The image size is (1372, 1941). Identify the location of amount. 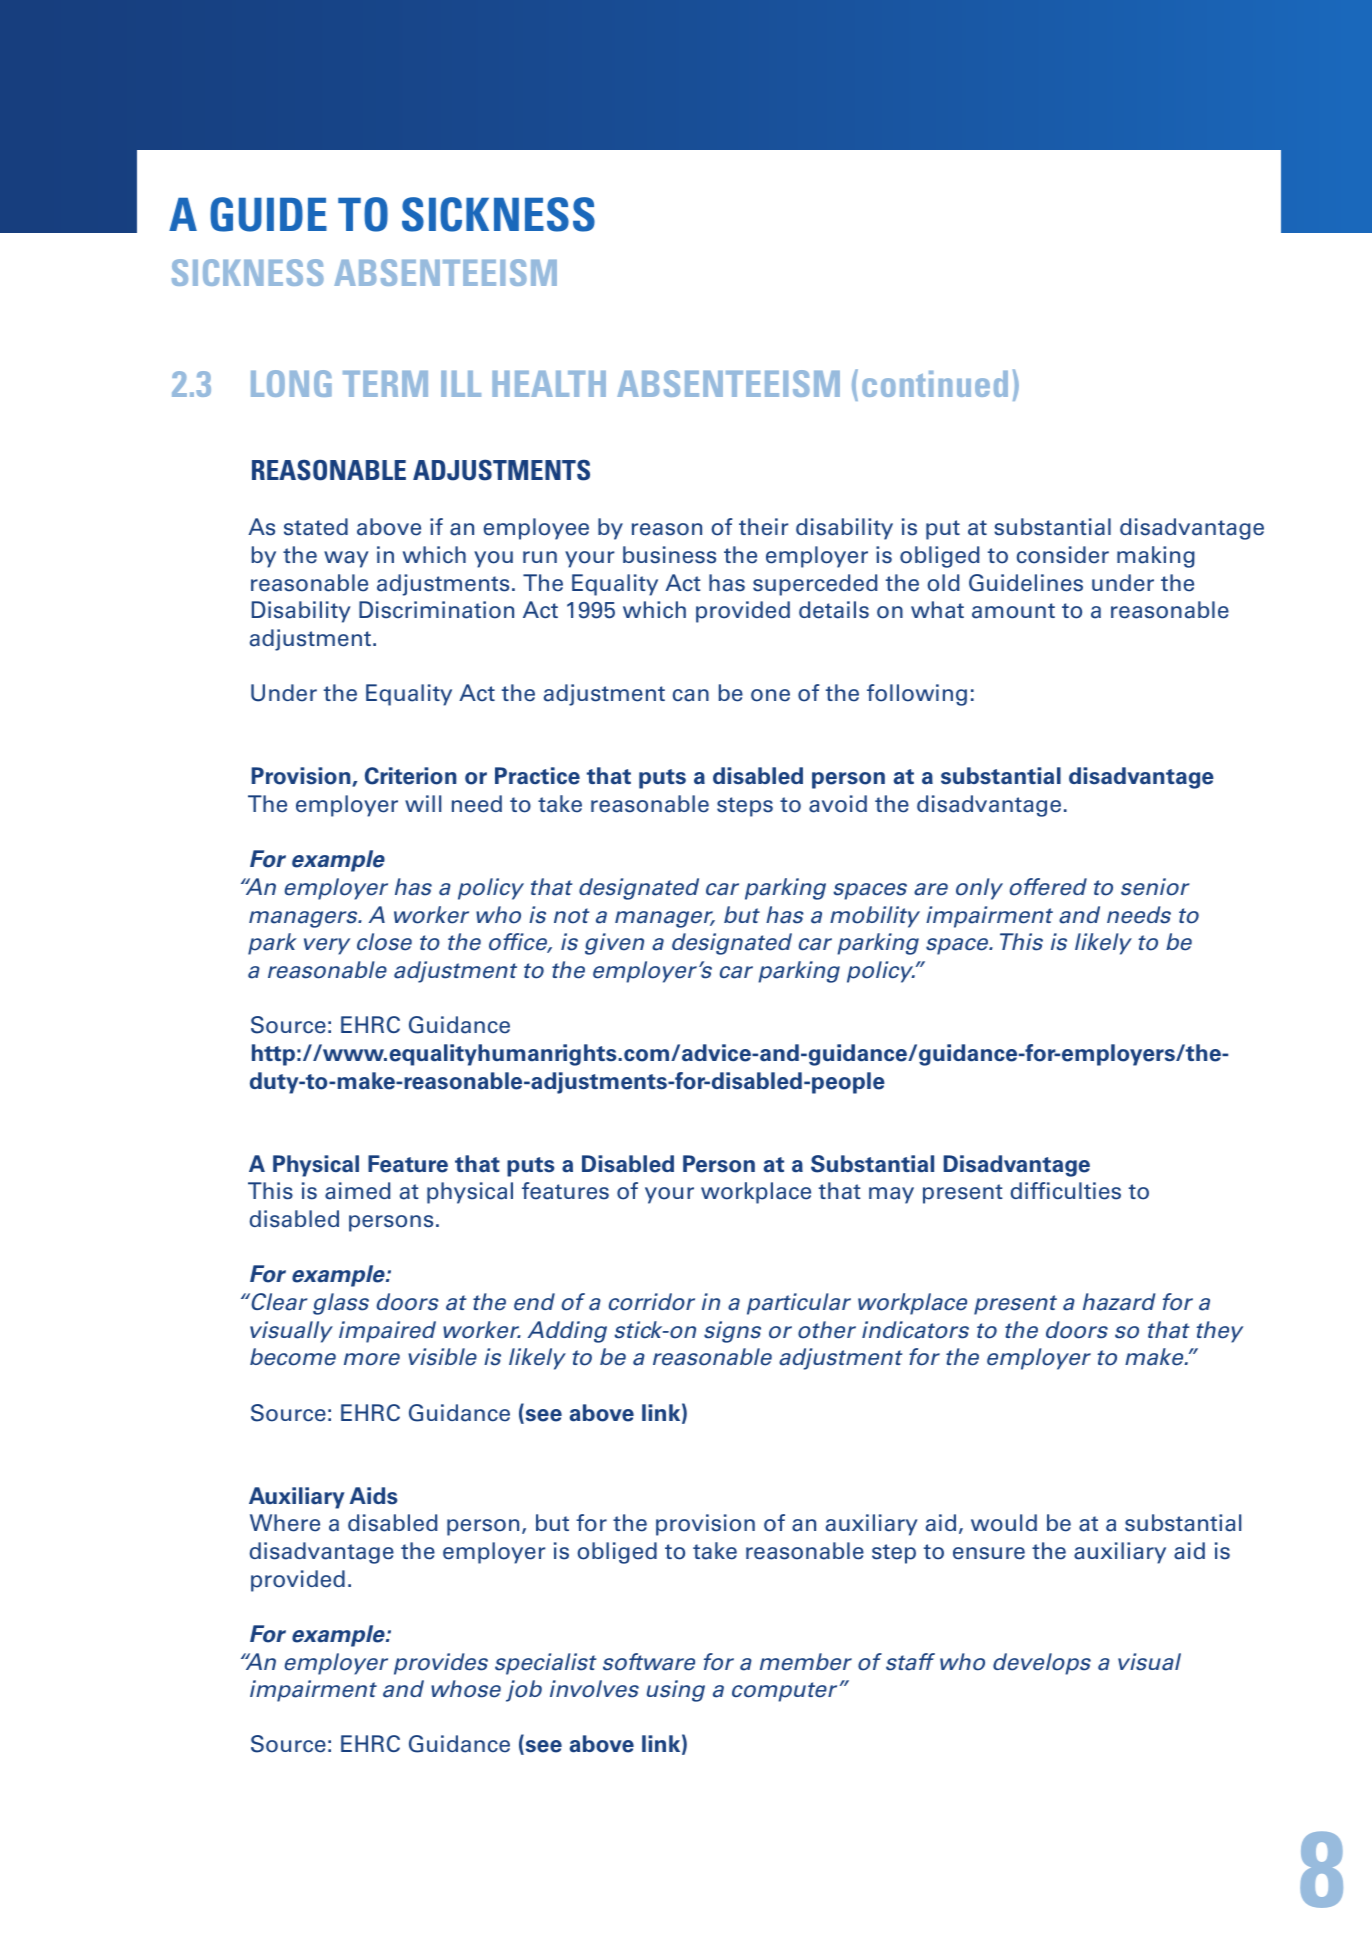
(1013, 611).
